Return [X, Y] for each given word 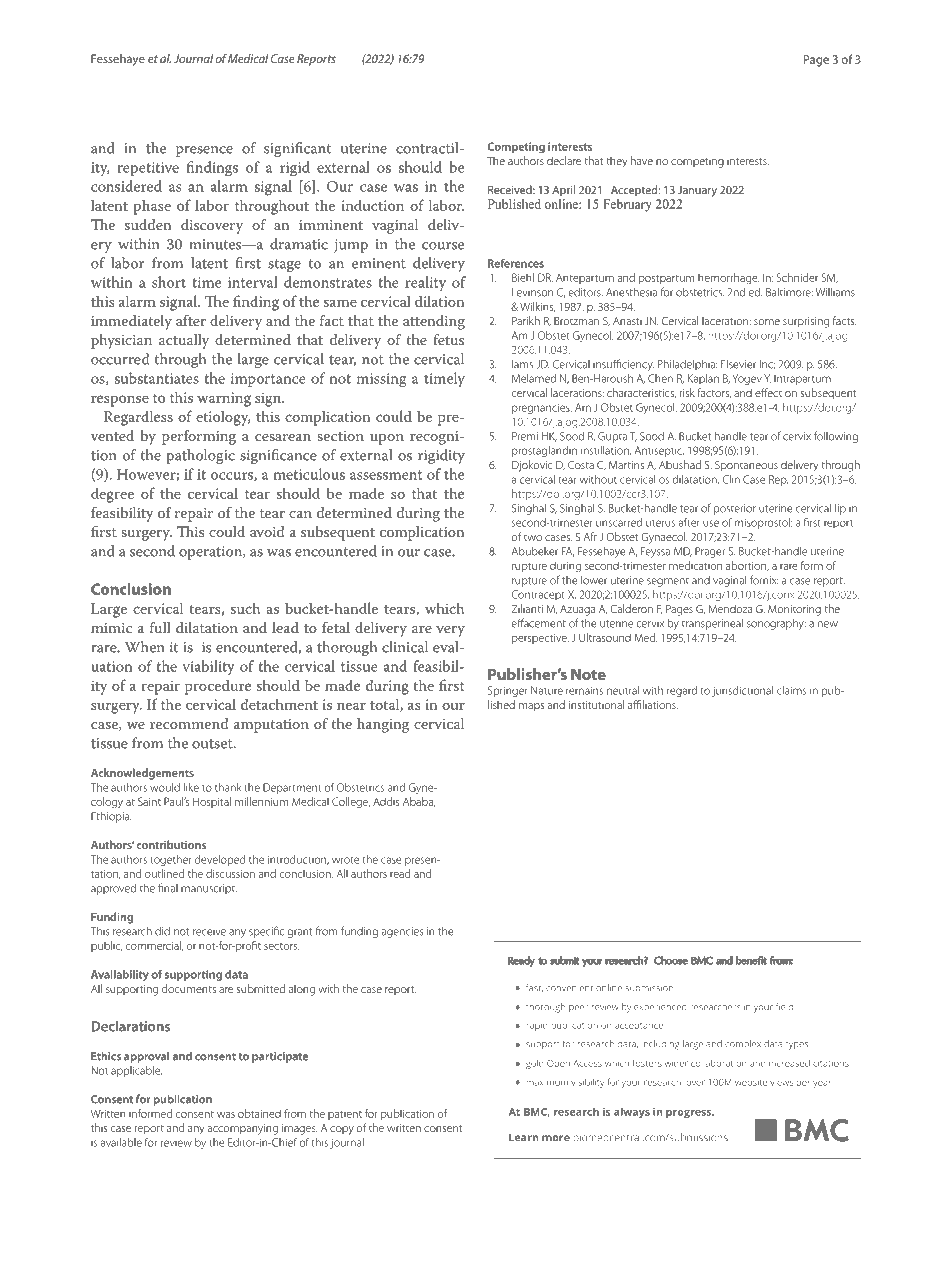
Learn [523, 1137]
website [751, 1082]
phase [152, 207]
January [697, 191]
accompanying [242, 1129]
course [443, 246]
